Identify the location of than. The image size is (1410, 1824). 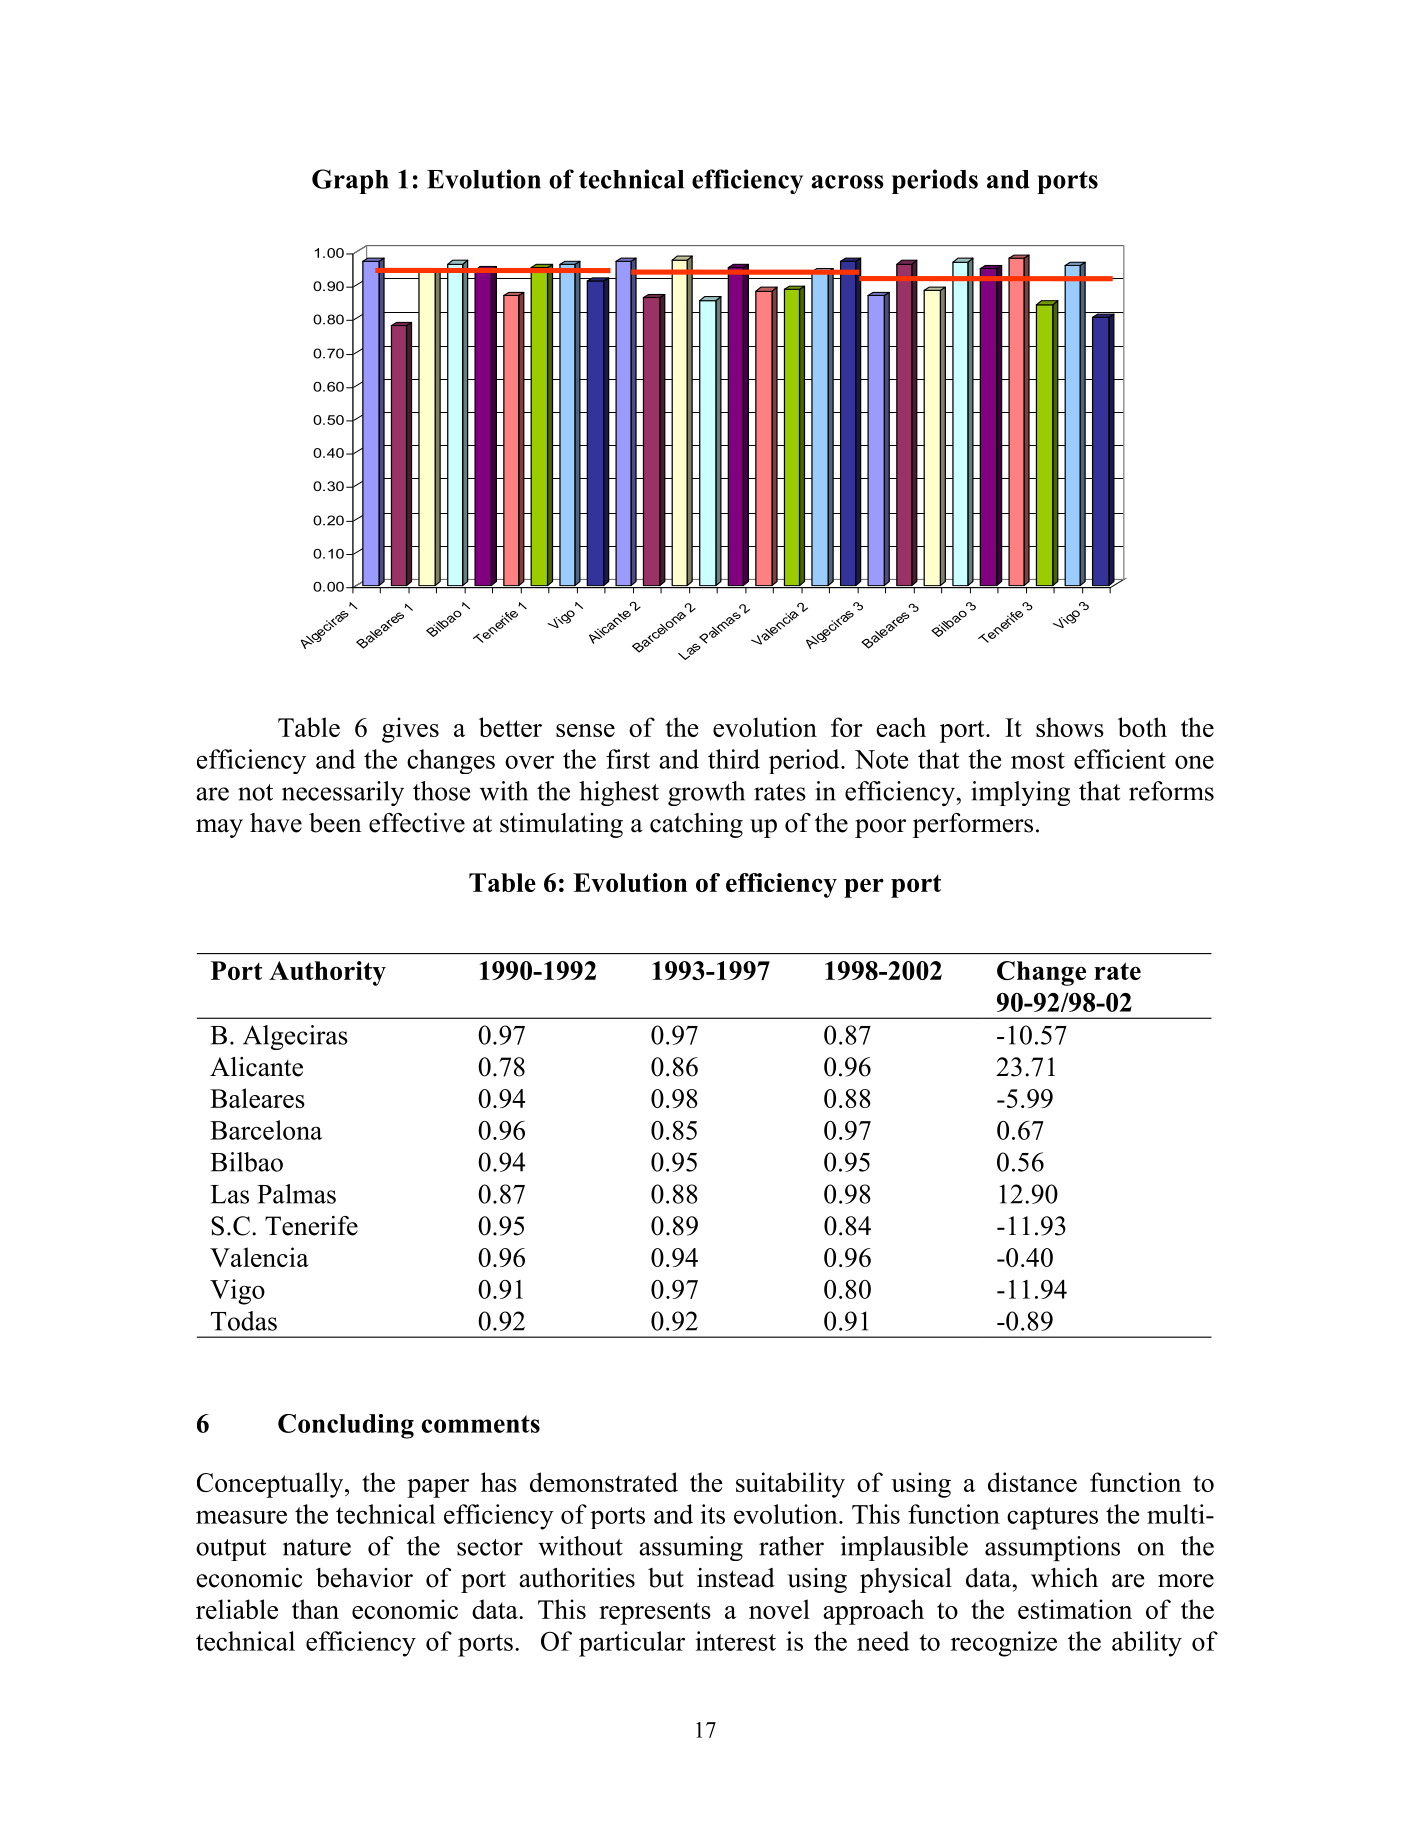
(315, 1609).
